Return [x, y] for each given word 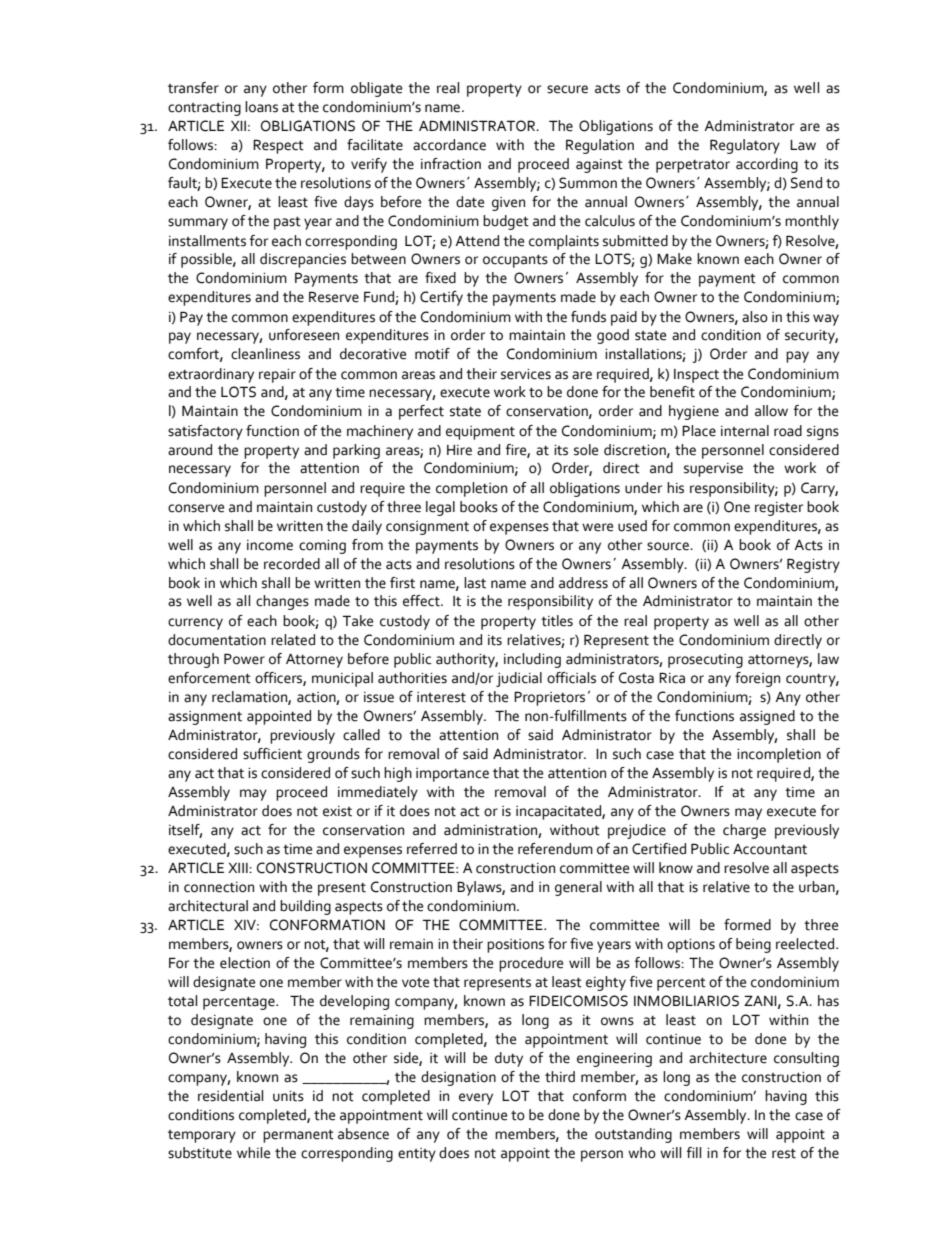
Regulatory [745, 146]
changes [282, 602]
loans [261, 107]
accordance [449, 145]
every [476, 1099]
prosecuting [705, 661]
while [253, 1153]
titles [557, 621]
